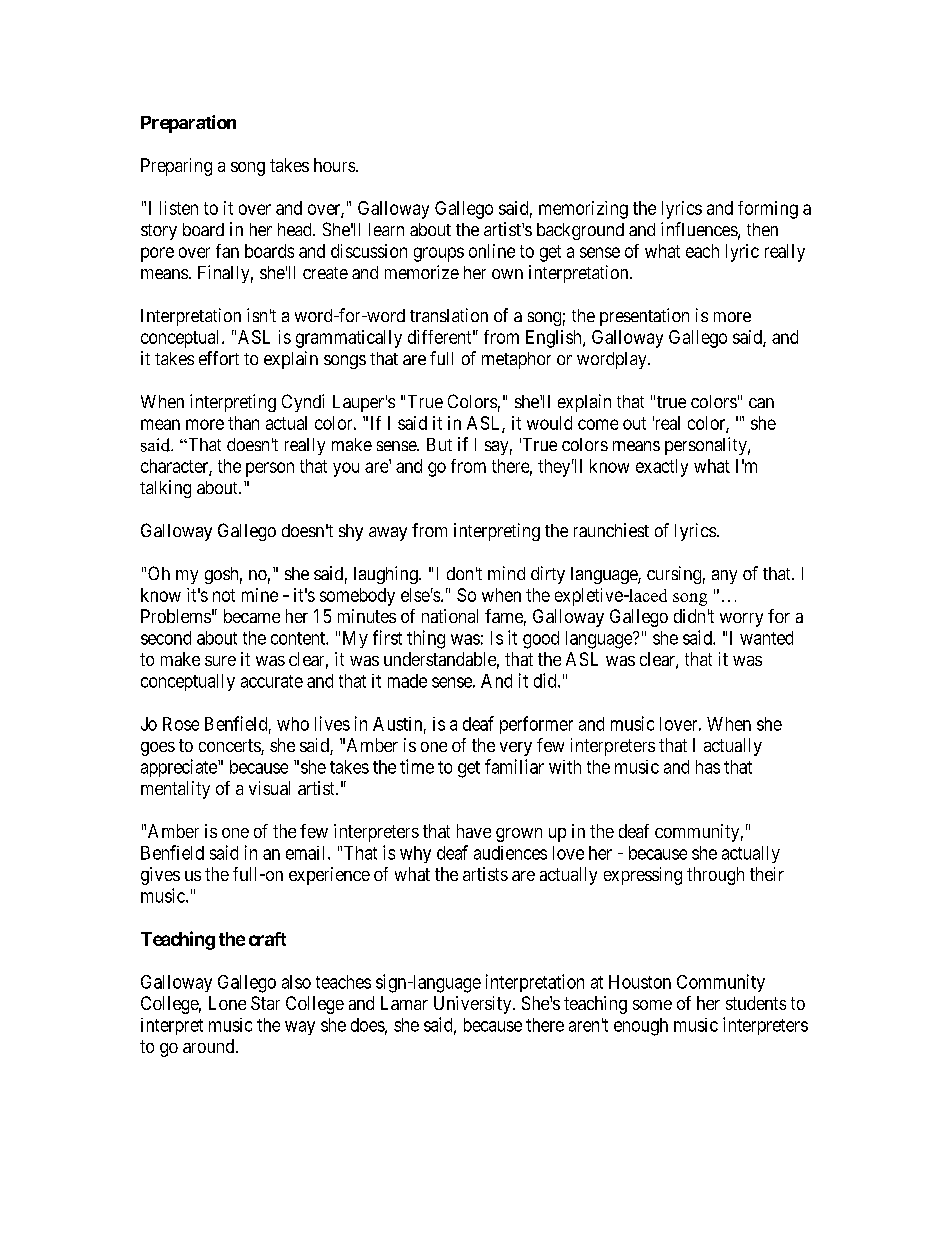  What do you see at coordinates (768, 210) in the screenshot?
I see `forming` at bounding box center [768, 210].
